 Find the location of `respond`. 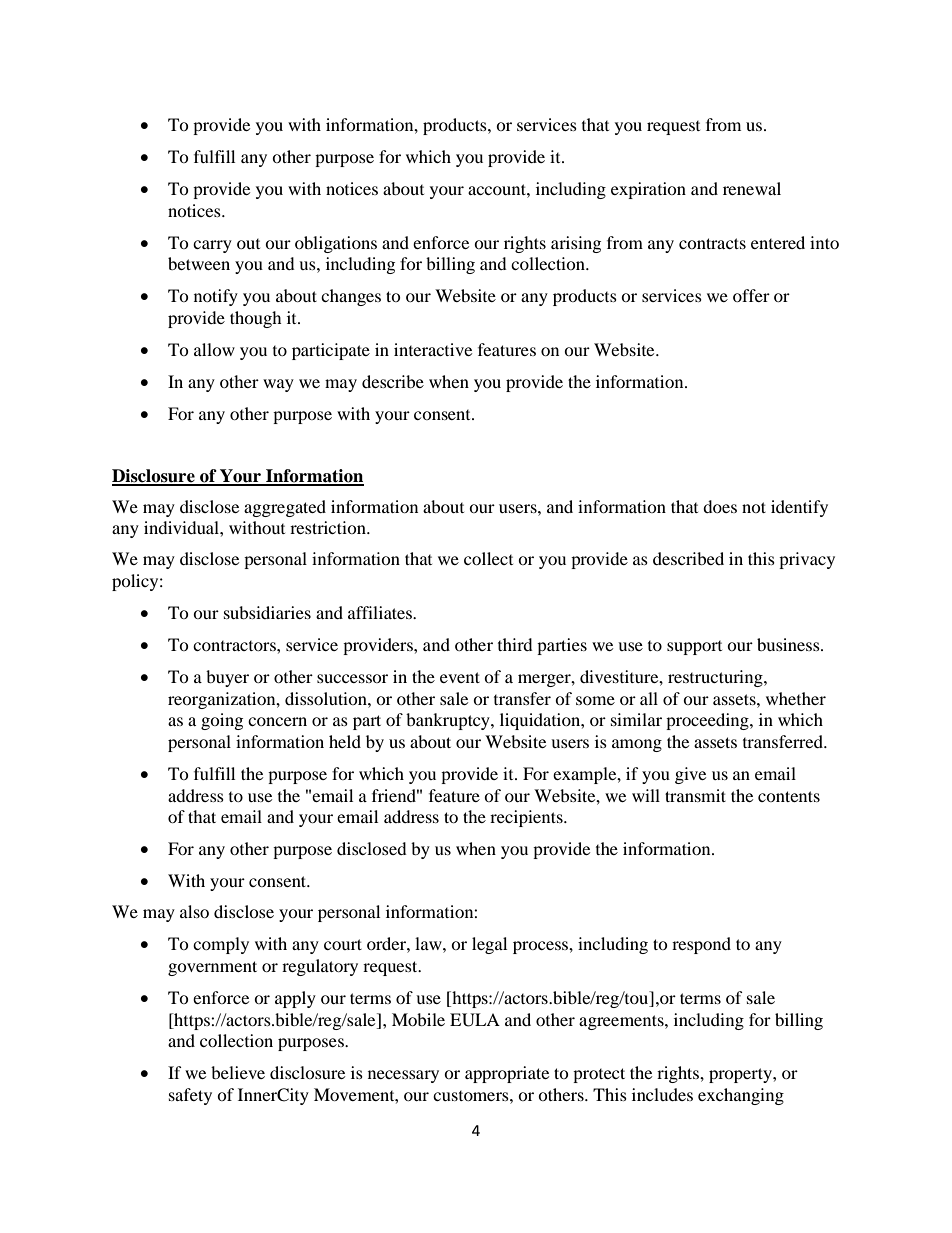

respond is located at coordinates (701, 945).
